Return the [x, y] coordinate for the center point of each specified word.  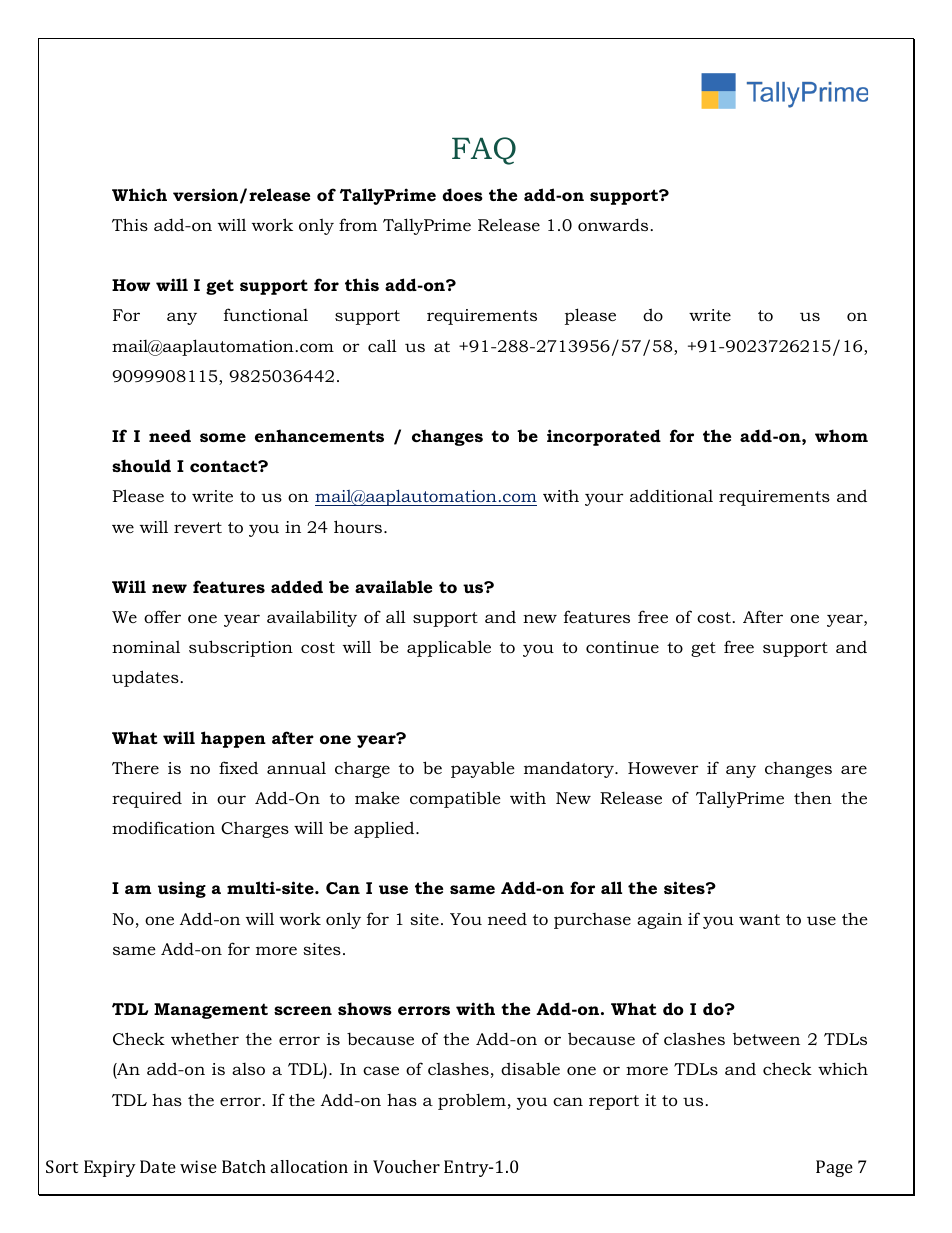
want [759, 919]
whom [841, 435]
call [382, 345]
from [358, 224]
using [182, 889]
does [462, 194]
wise [198, 1166]
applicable [449, 648]
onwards [613, 224]
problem [472, 1101]
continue [622, 647]
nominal [146, 646]
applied [385, 829]
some [223, 437]
